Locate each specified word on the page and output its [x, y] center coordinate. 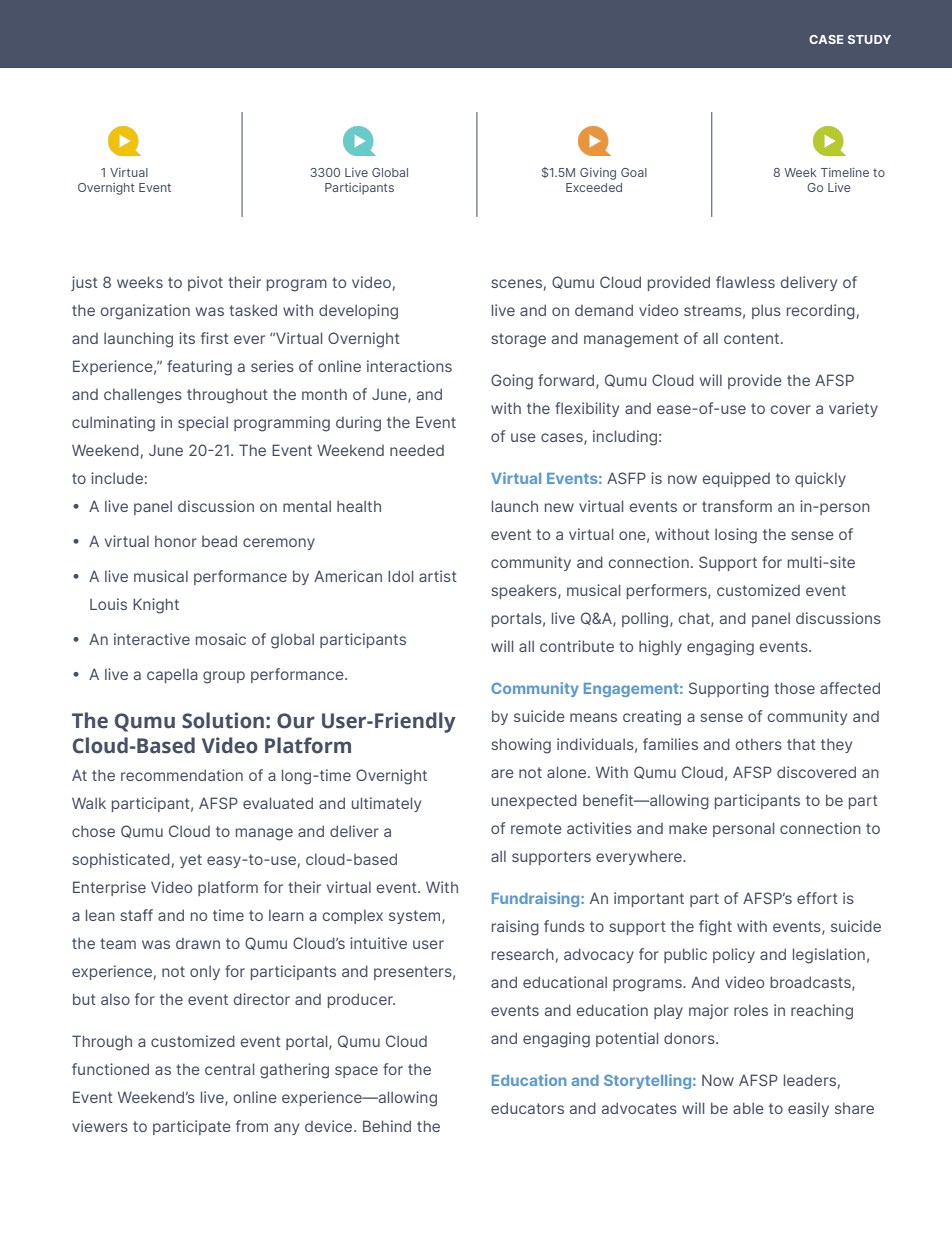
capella [172, 676]
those [794, 688]
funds [564, 926]
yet [191, 861]
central [229, 1069]
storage [518, 340]
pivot [205, 283]
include [117, 478]
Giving [598, 174]
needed [417, 450]
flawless [745, 282]
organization [145, 312]
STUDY [869, 39]
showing [521, 746]
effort [817, 898]
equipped [736, 479]
